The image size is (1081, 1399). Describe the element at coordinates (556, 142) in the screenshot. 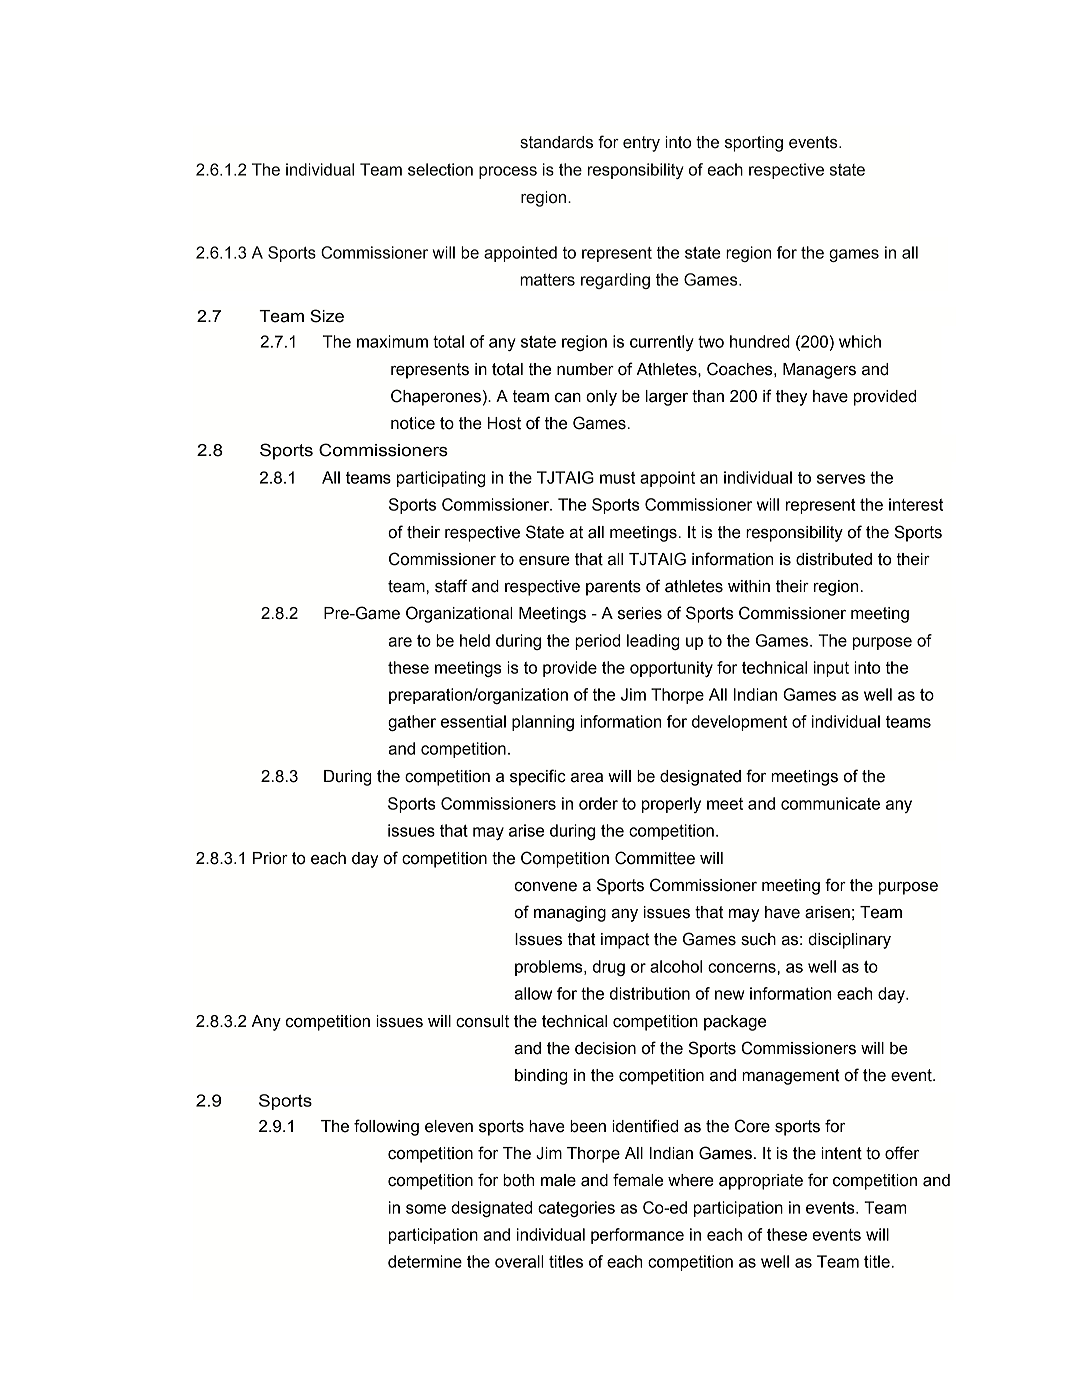

I see `standards` at that location.
